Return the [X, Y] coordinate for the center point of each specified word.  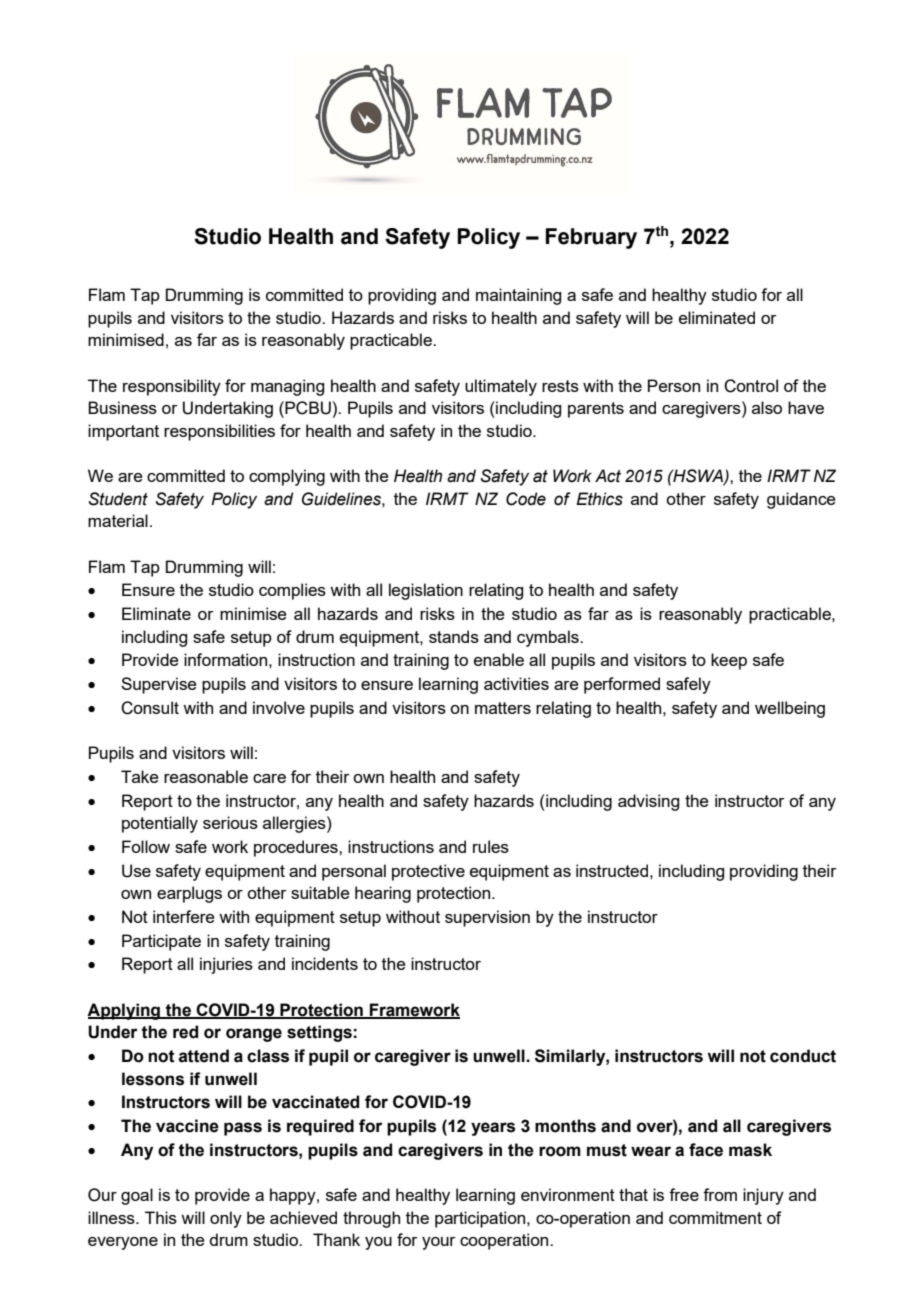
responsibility [172, 387]
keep [729, 661]
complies [292, 591]
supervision [487, 918]
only [226, 1219]
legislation [426, 591]
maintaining [518, 296]
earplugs [189, 894]
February [591, 238]
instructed [612, 870]
